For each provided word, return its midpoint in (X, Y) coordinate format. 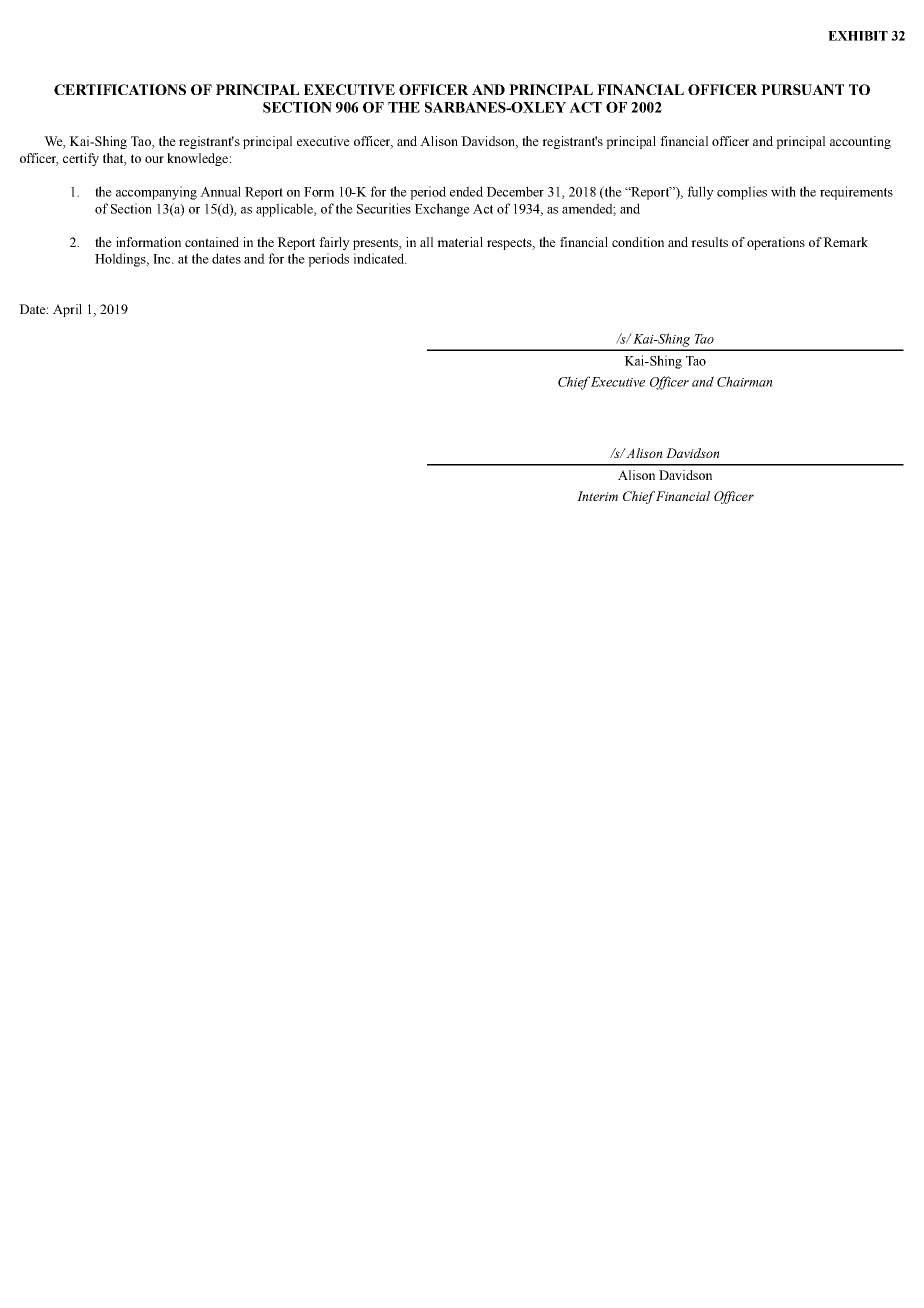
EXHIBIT (858, 36)
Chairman (745, 381)
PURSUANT (802, 89)
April (67, 310)
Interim (597, 496)
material (460, 242)
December (515, 191)
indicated (380, 258)
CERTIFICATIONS (120, 89)
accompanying (156, 193)
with (783, 191)
